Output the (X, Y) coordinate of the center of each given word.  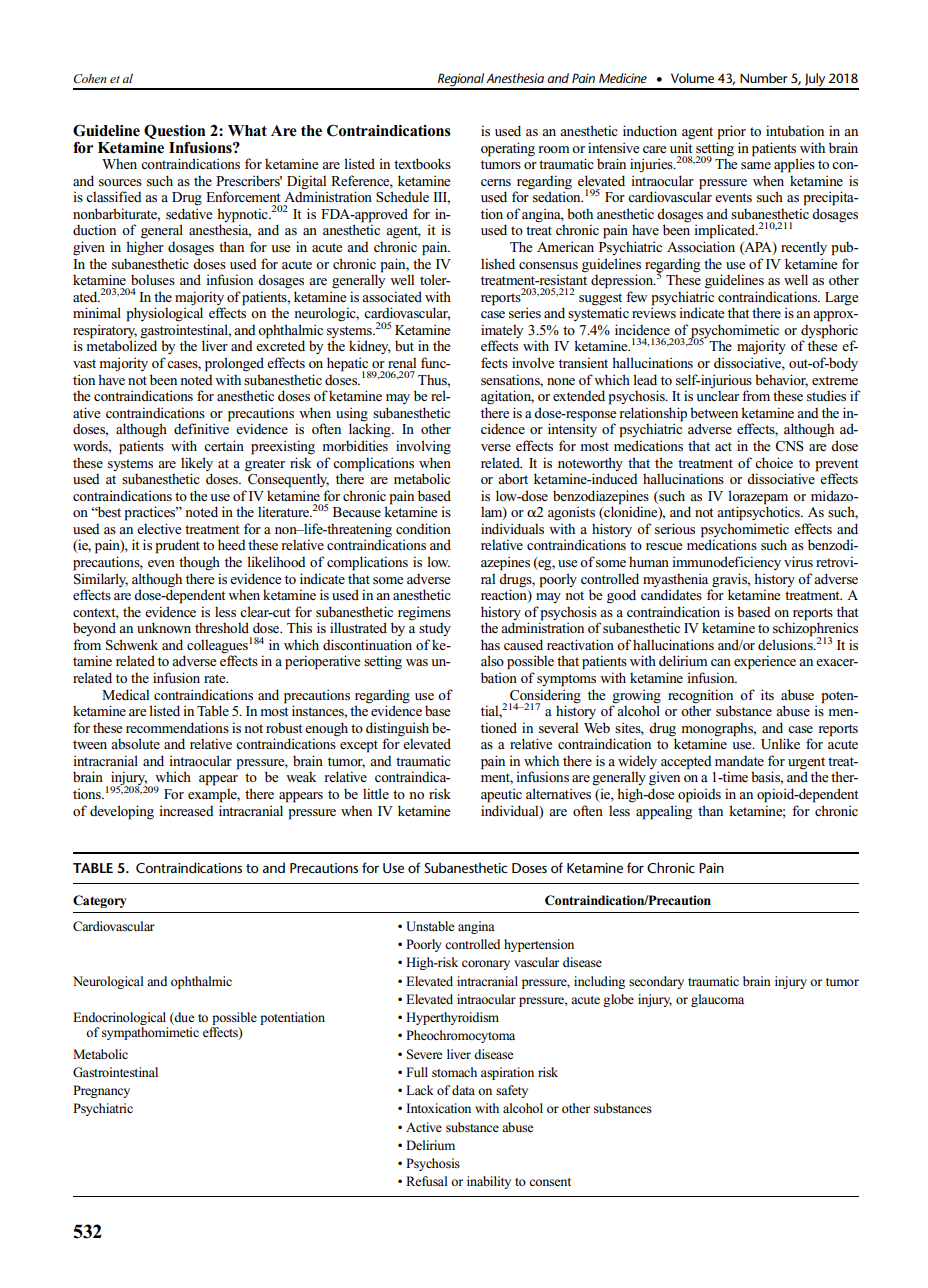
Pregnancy (101, 1091)
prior (731, 132)
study (435, 629)
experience (765, 662)
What (247, 130)
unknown (164, 627)
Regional (461, 81)
